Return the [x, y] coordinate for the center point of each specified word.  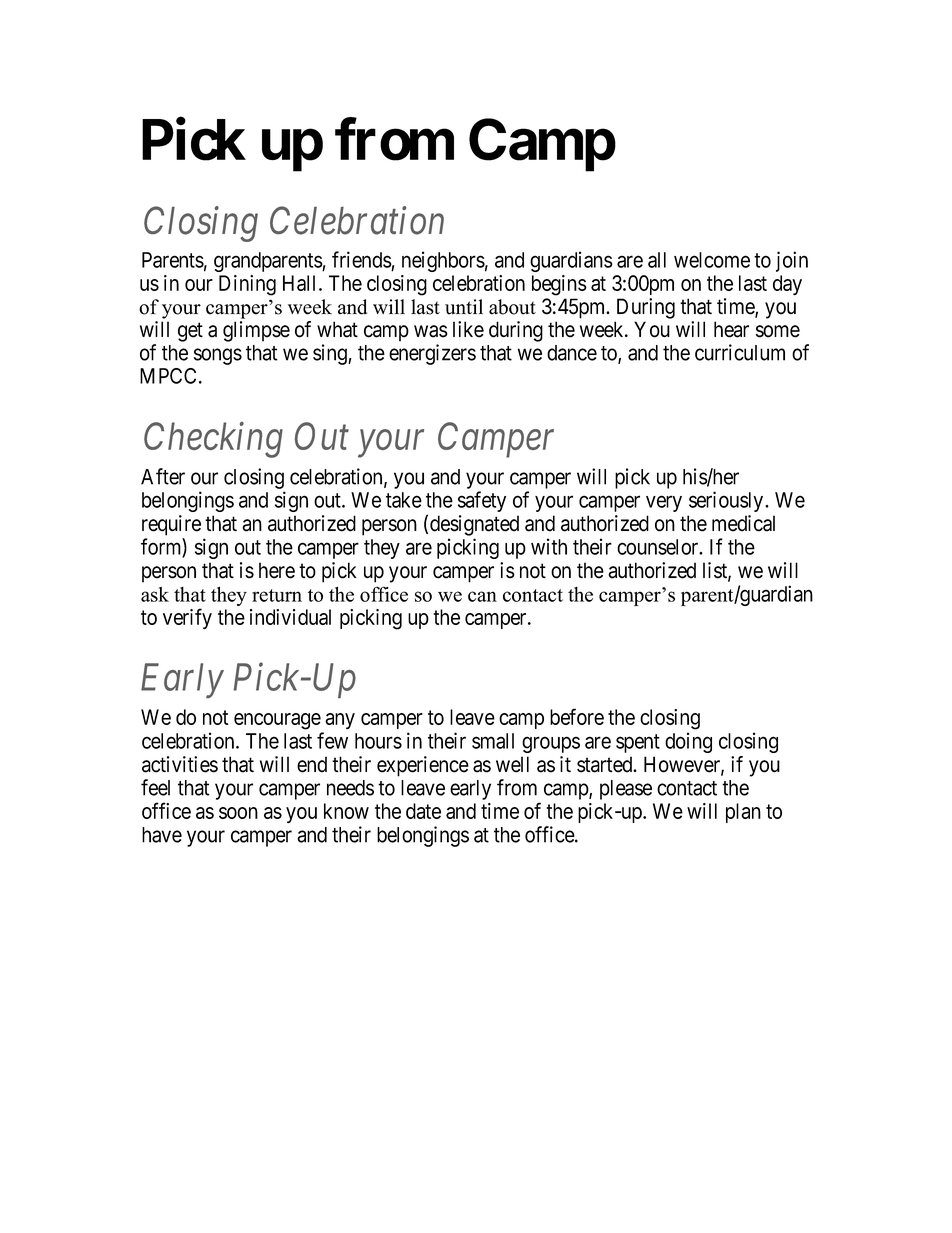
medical [743, 523]
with [549, 546]
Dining [247, 285]
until [464, 307]
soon [238, 813]
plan [743, 813]
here [277, 570]
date [423, 811]
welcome [712, 260]
